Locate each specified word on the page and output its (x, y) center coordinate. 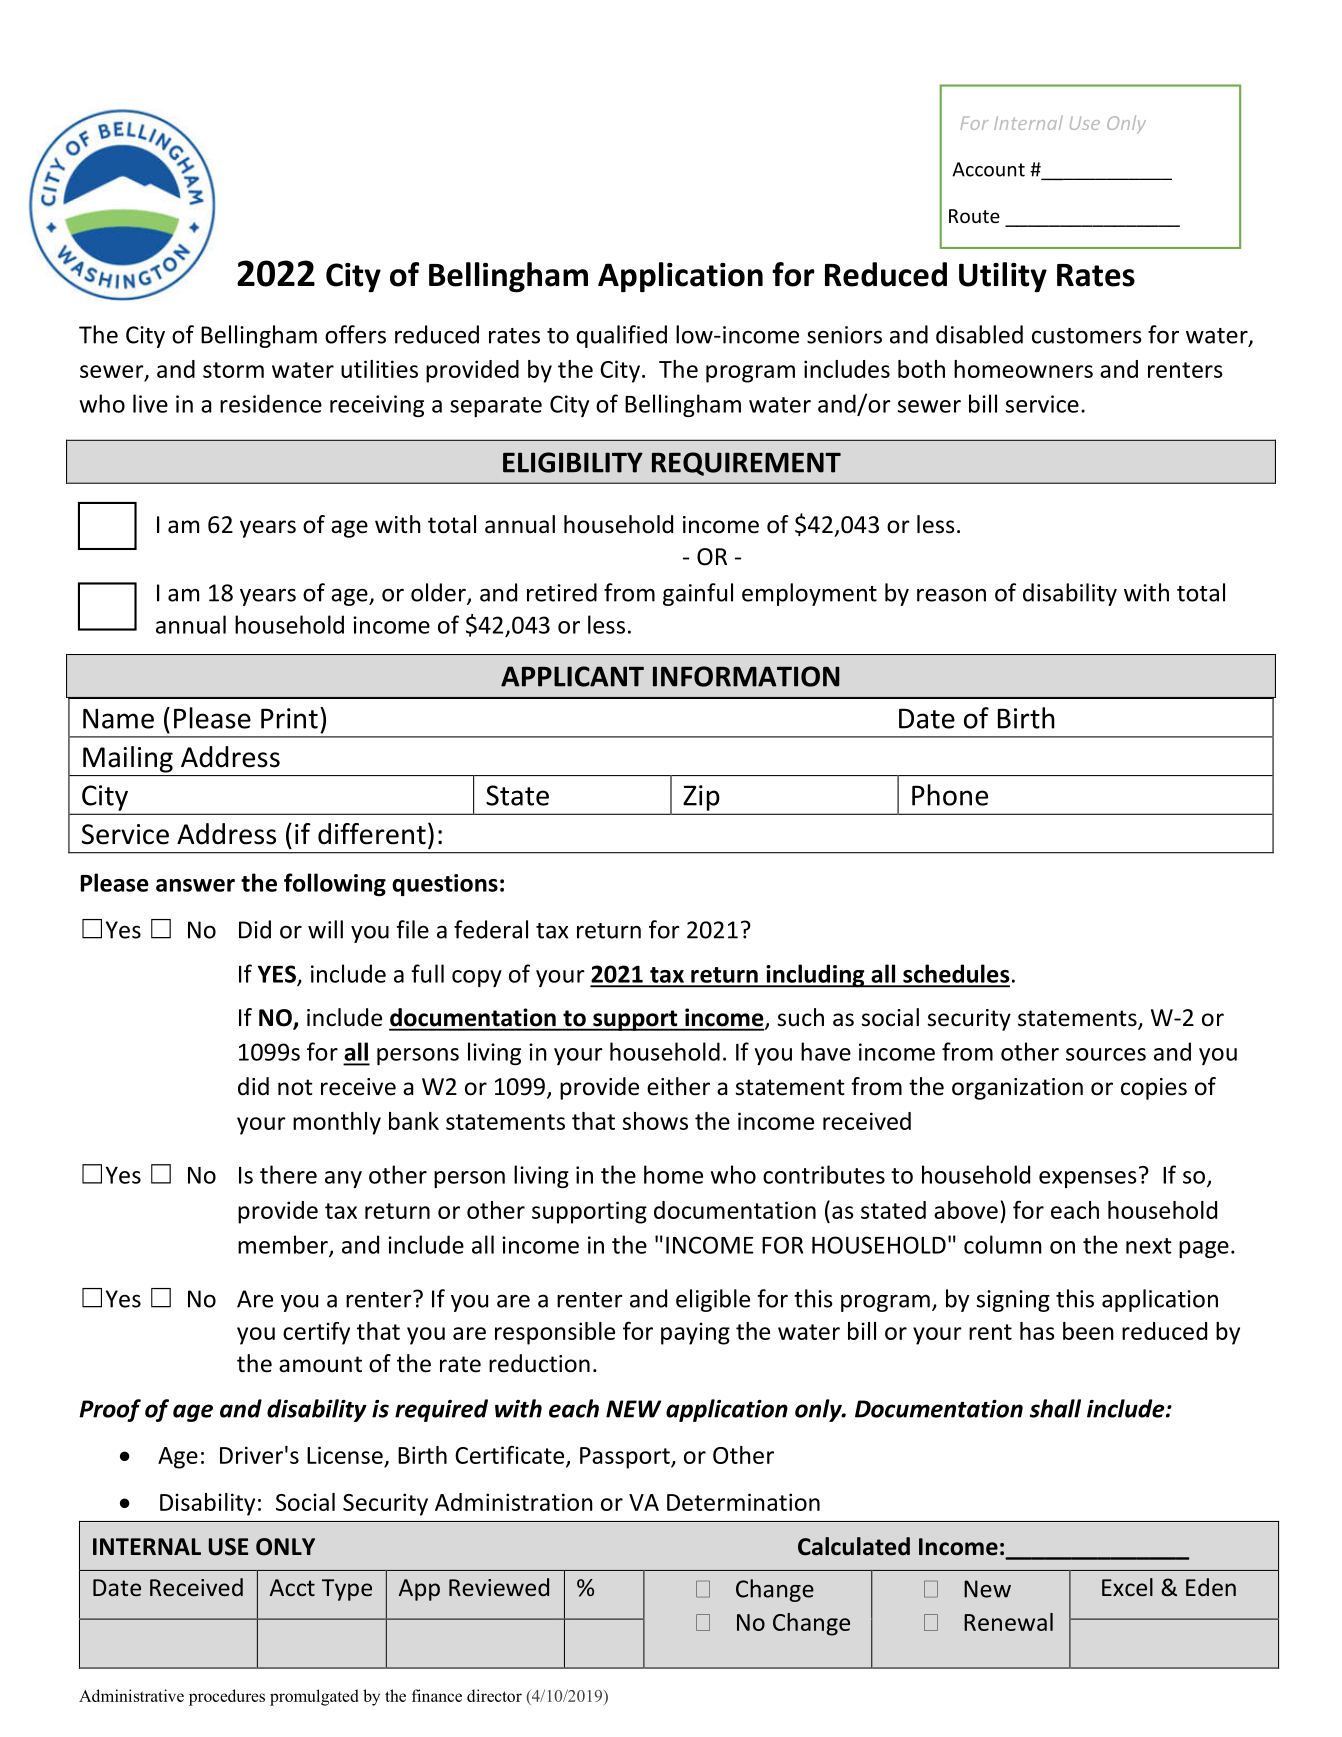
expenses (1088, 1179)
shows (655, 1121)
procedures (227, 1697)
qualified (621, 336)
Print (289, 718)
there (288, 1174)
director (494, 1695)
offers (355, 334)
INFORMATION (746, 676)
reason (951, 595)
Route (974, 216)
